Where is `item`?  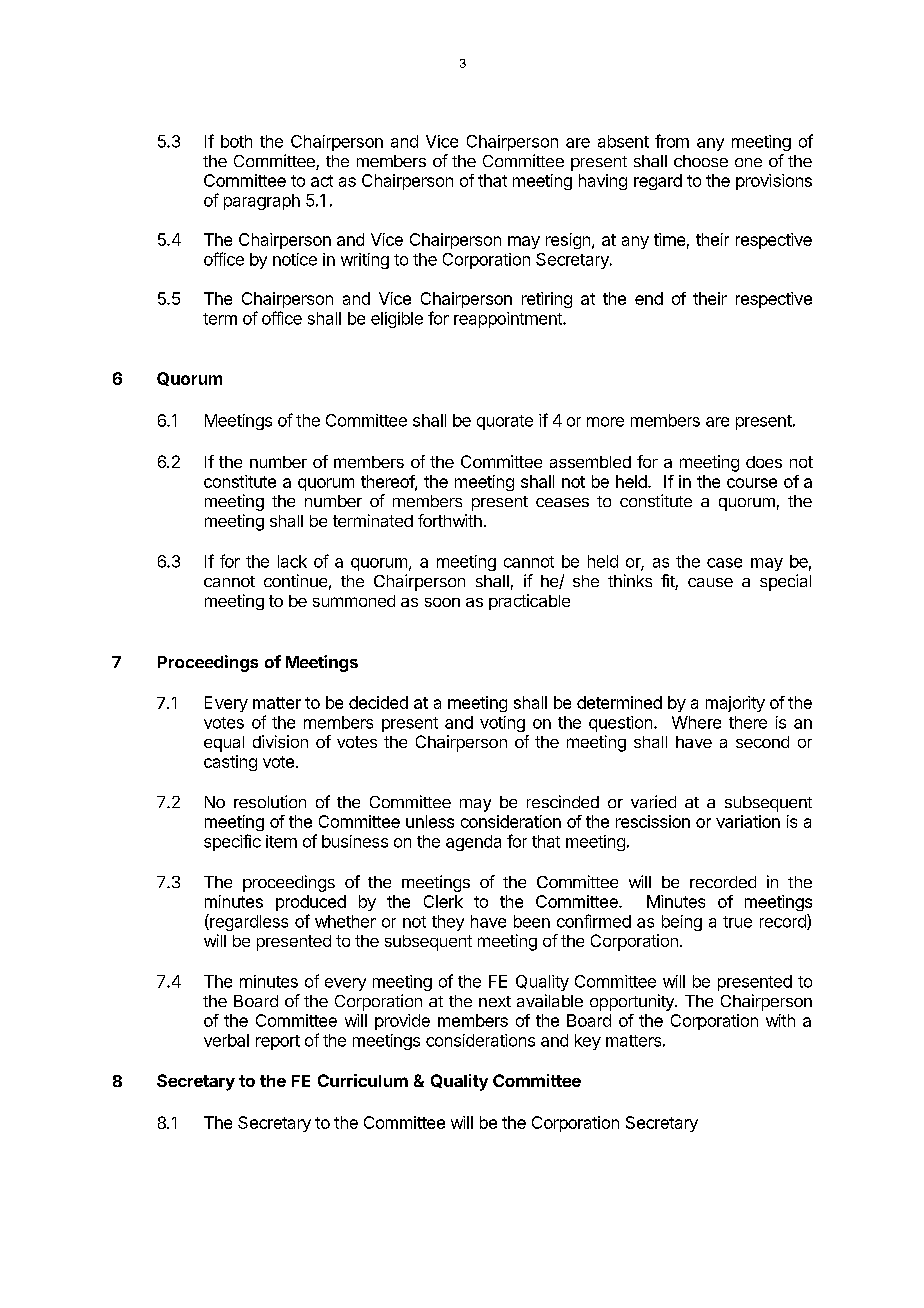
item is located at coordinates (281, 841).
